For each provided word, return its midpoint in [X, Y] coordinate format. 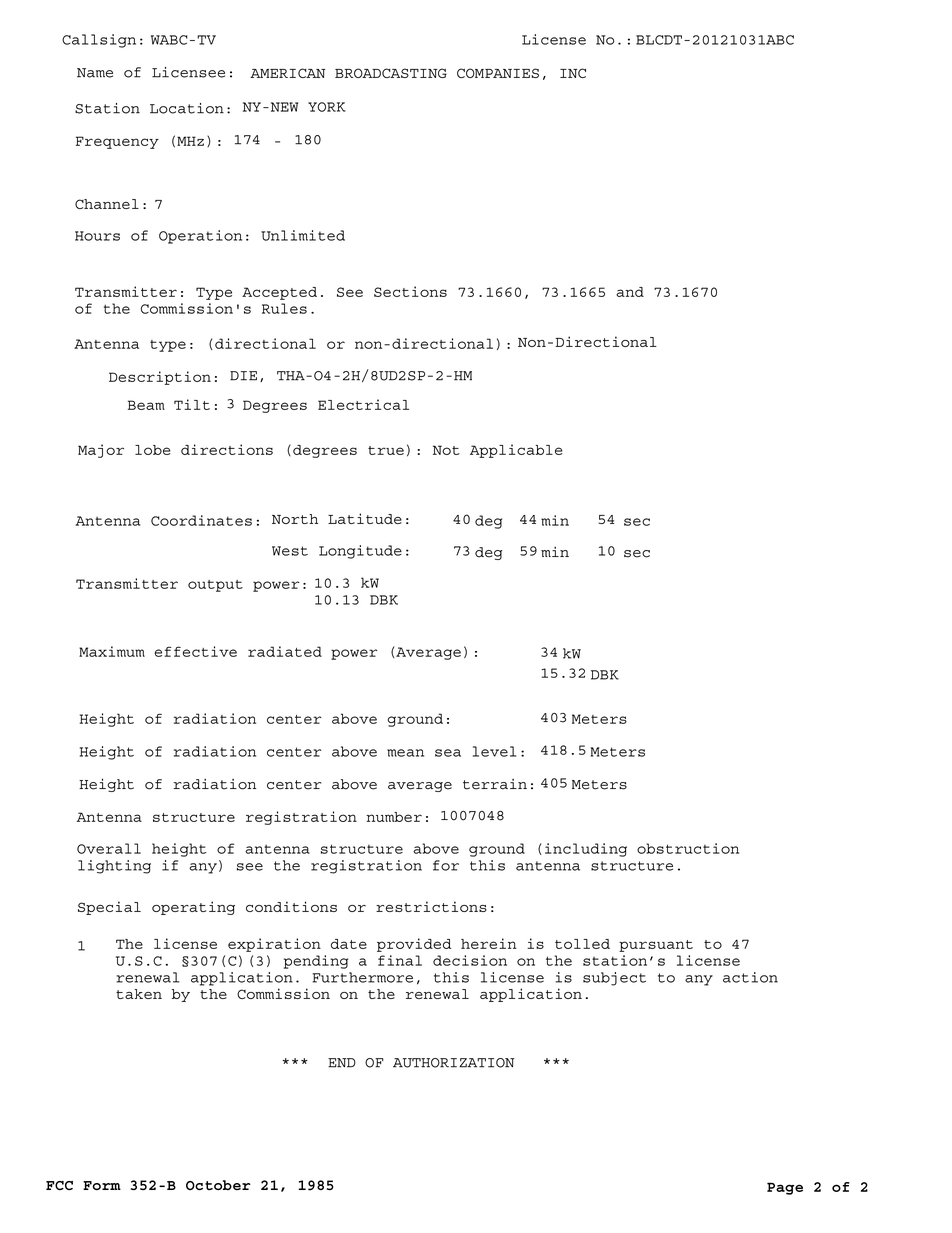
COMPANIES [498, 73]
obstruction [688, 848]
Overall [109, 848]
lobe [153, 450]
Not [446, 450]
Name [95, 73]
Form [102, 1185]
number [394, 817]
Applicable [516, 451]
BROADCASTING [391, 73]
